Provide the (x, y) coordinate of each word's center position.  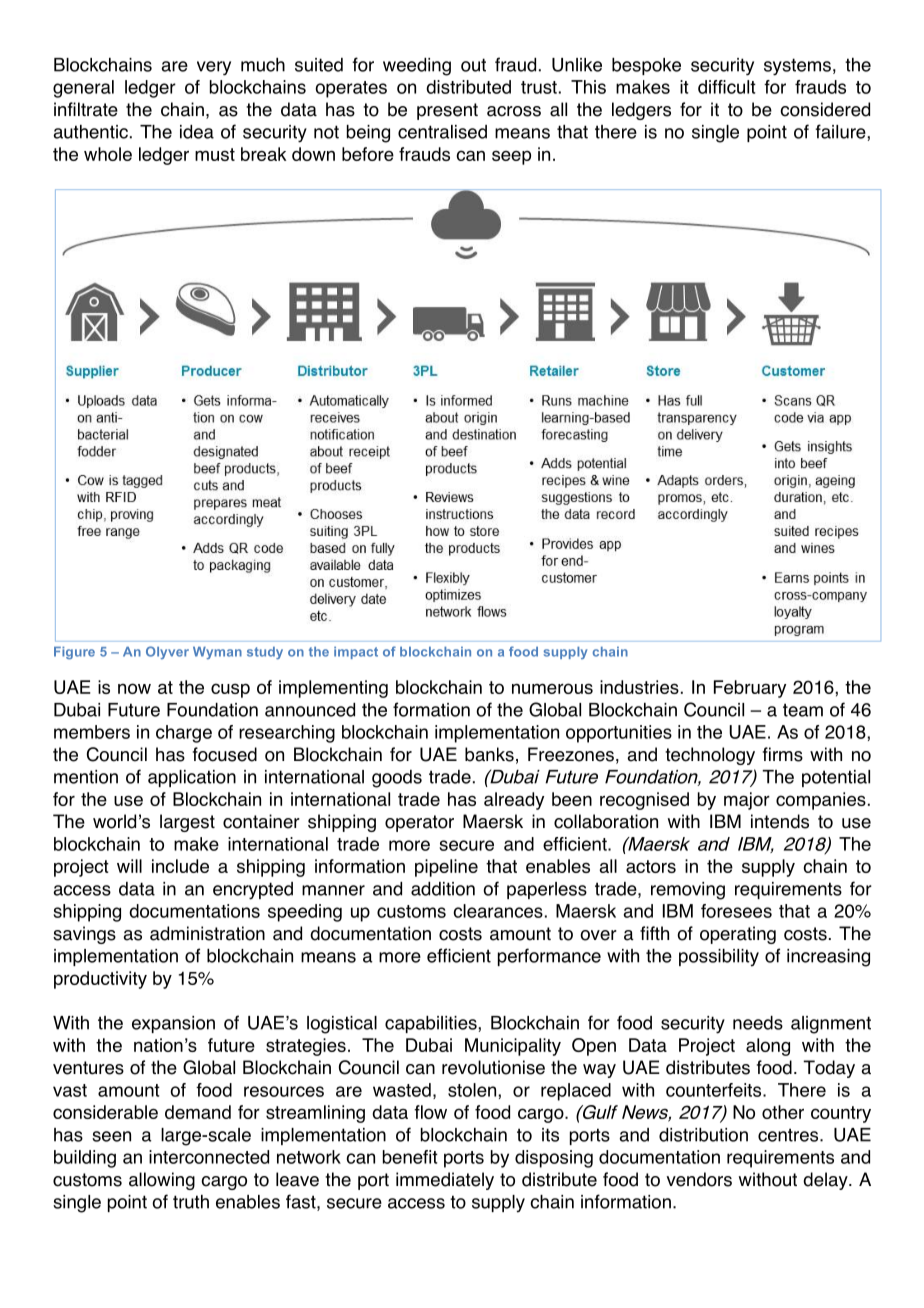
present (447, 111)
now (134, 688)
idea (197, 132)
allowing (162, 1181)
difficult (727, 87)
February (750, 689)
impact (356, 653)
